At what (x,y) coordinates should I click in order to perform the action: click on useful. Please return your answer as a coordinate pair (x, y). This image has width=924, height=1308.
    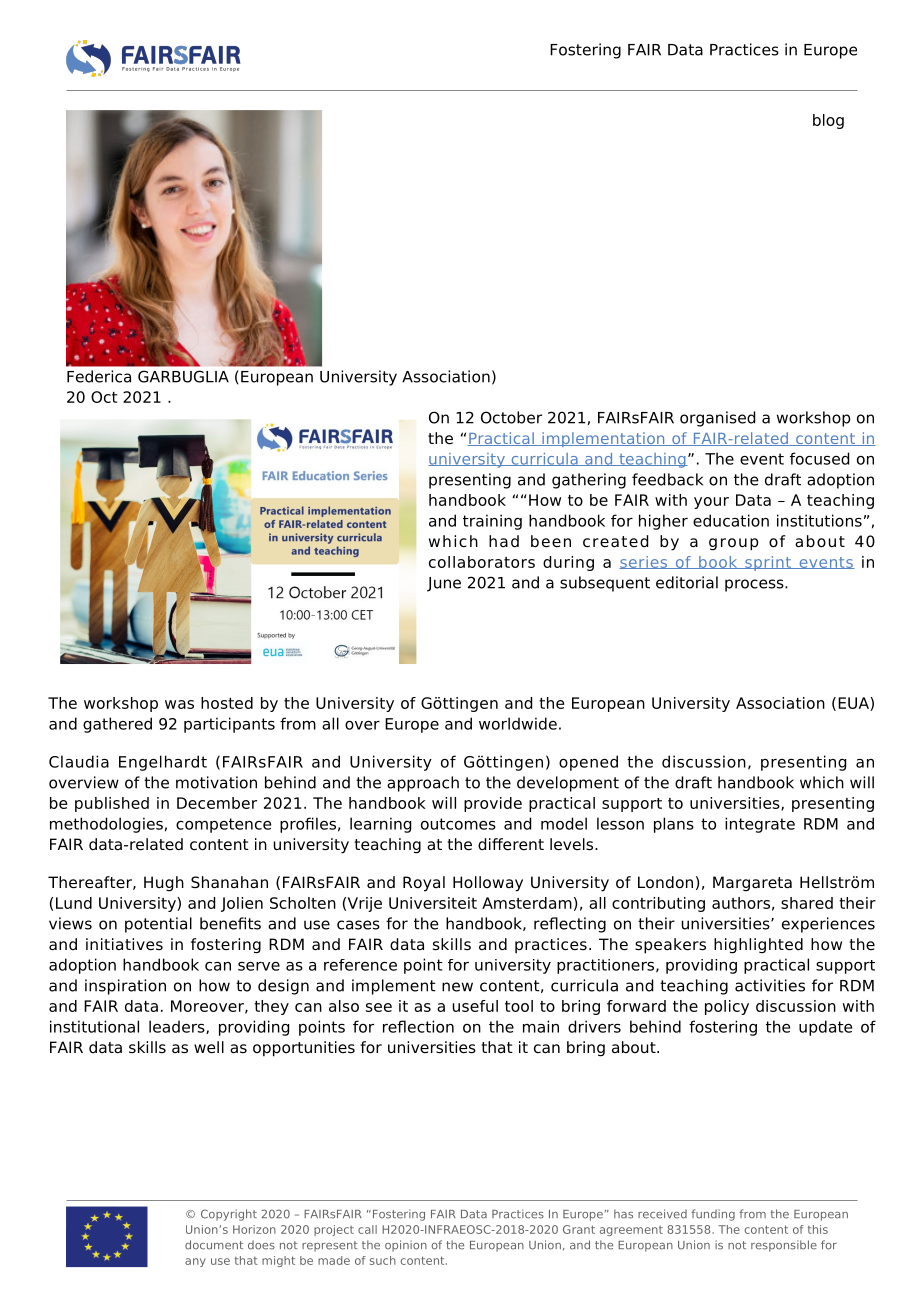
    Looking at the image, I should click on (475, 1006).
